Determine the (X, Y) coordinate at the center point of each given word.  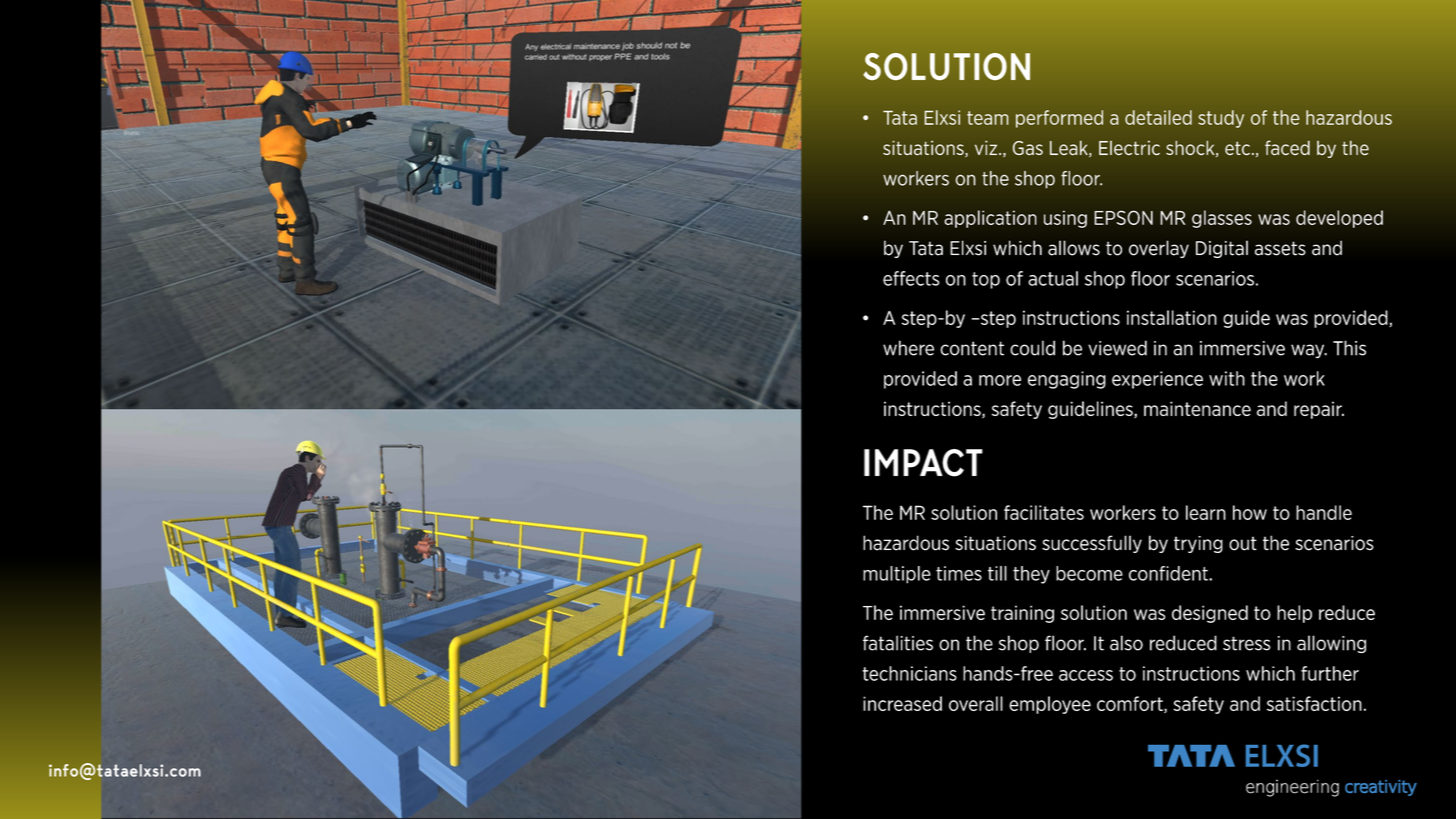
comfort (1131, 704)
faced (1287, 148)
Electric (1129, 148)
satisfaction (1314, 703)
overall (976, 703)
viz (987, 147)
